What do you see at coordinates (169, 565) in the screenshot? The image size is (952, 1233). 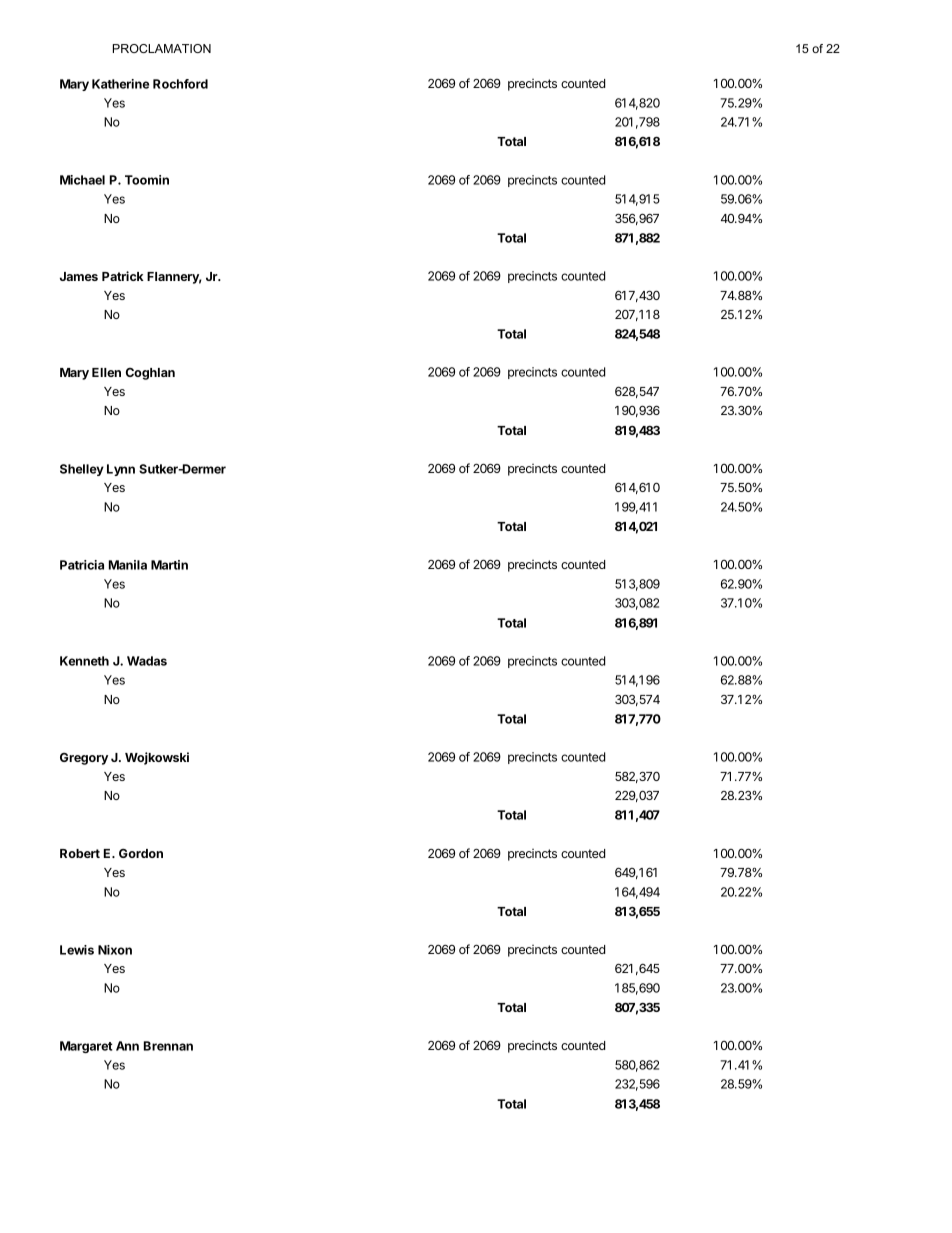 I see `Martin` at bounding box center [169, 565].
